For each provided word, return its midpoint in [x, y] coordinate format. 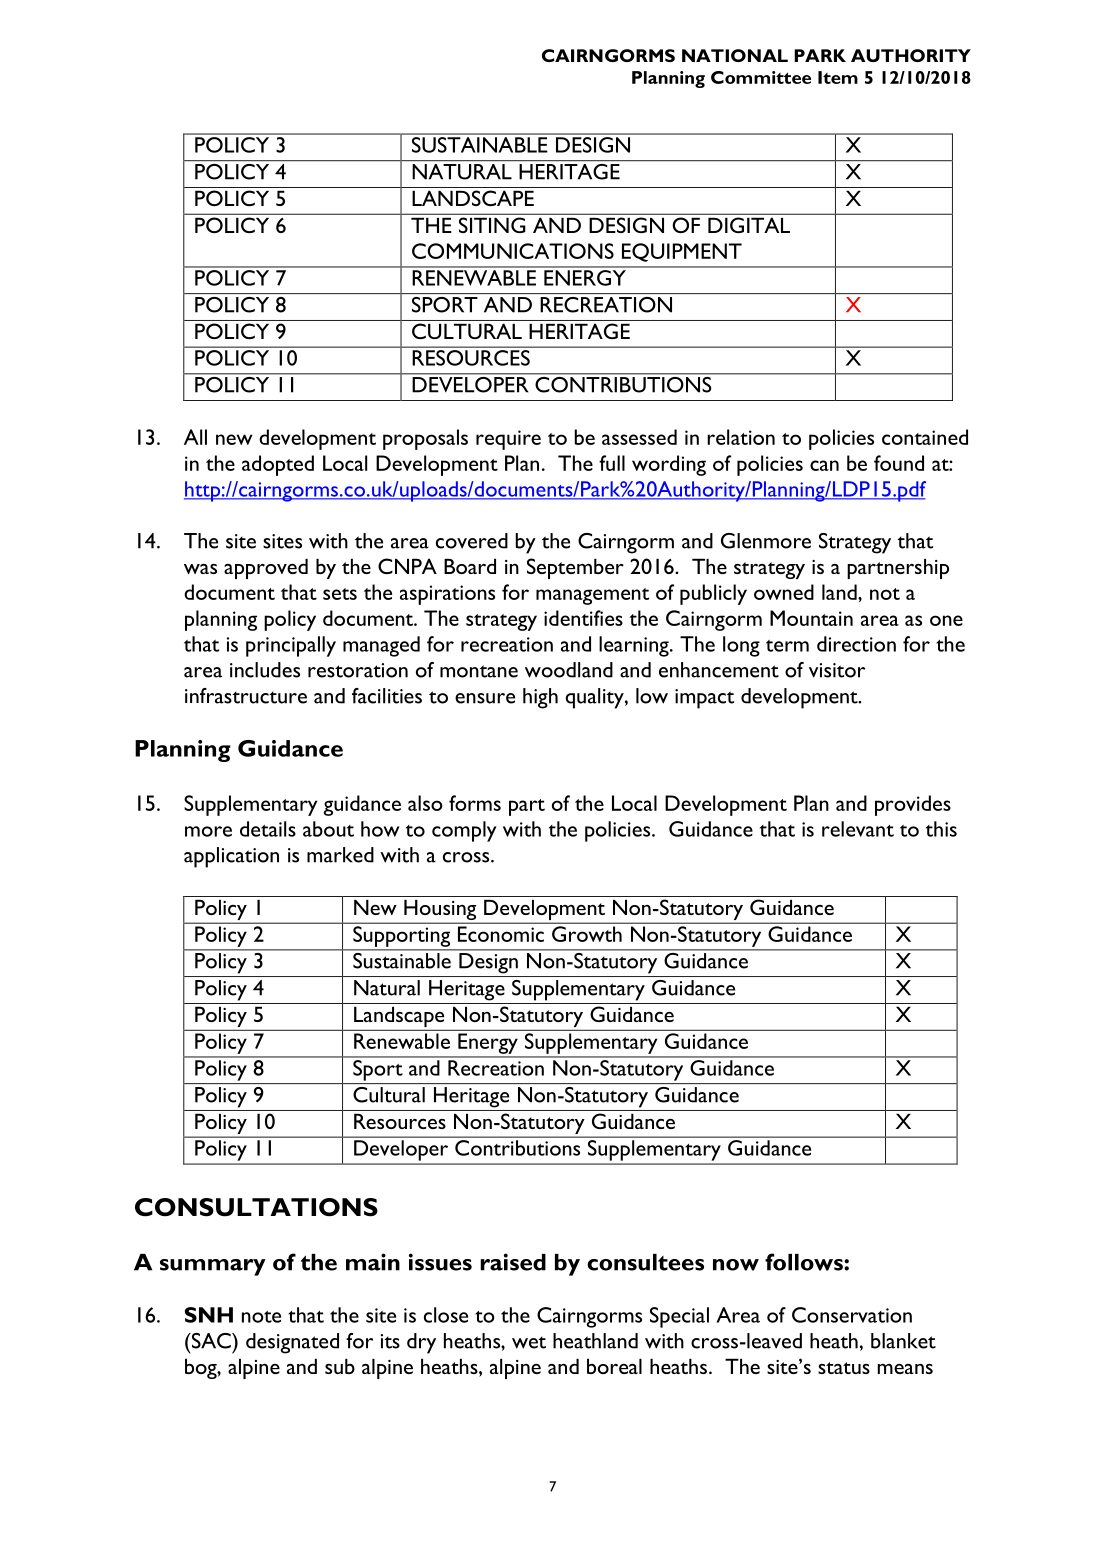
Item [838, 77]
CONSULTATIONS [256, 1207]
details [268, 829]
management [592, 596]
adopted [278, 465]
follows [805, 1262]
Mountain [811, 618]
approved [266, 569]
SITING [492, 225]
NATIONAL [735, 55]
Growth [587, 934]
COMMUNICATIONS [513, 251]
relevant [858, 829]
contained [925, 437]
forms [475, 803]
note [261, 1317]
